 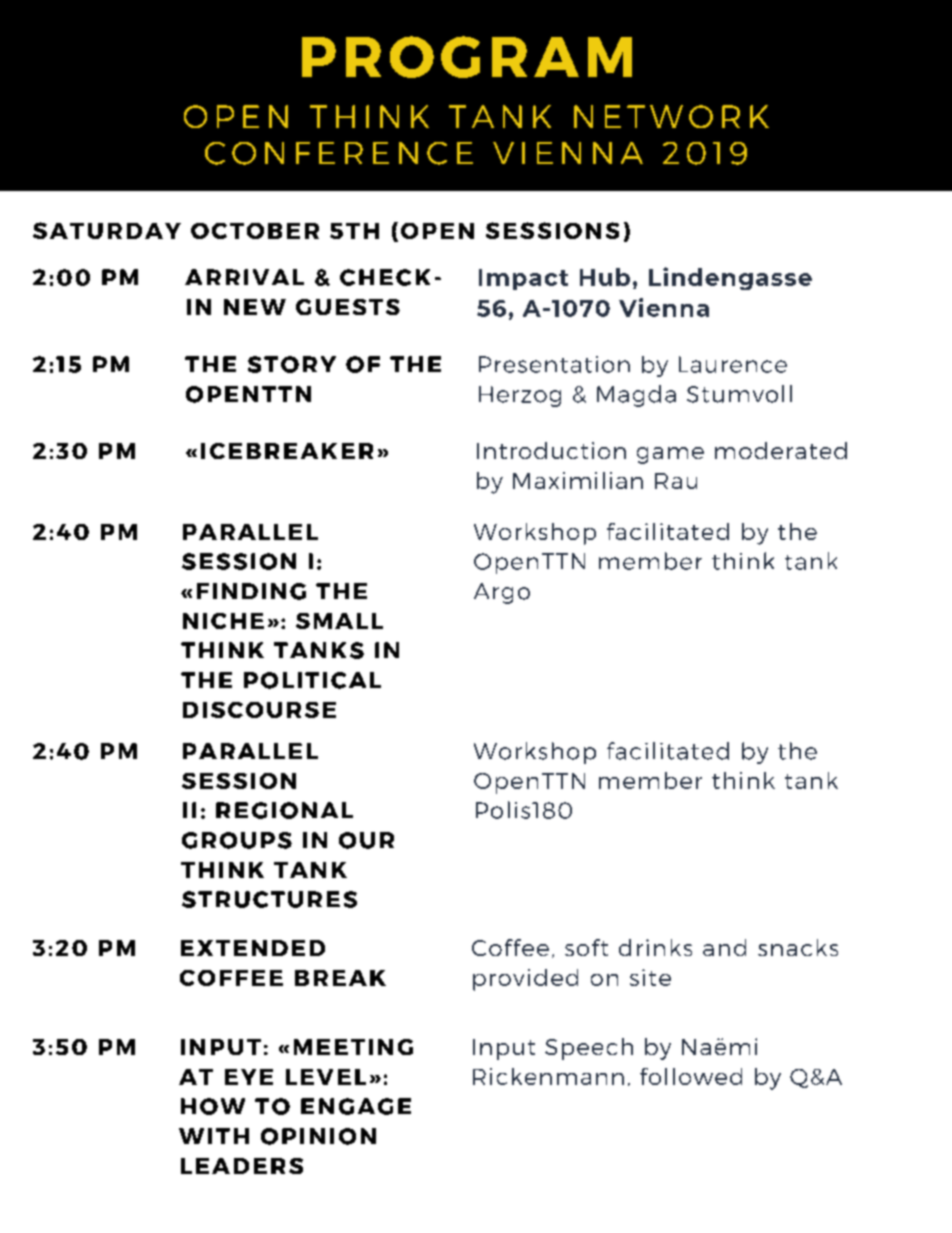 What do you see at coordinates (520, 396) in the screenshot?
I see `Herzog` at bounding box center [520, 396].
